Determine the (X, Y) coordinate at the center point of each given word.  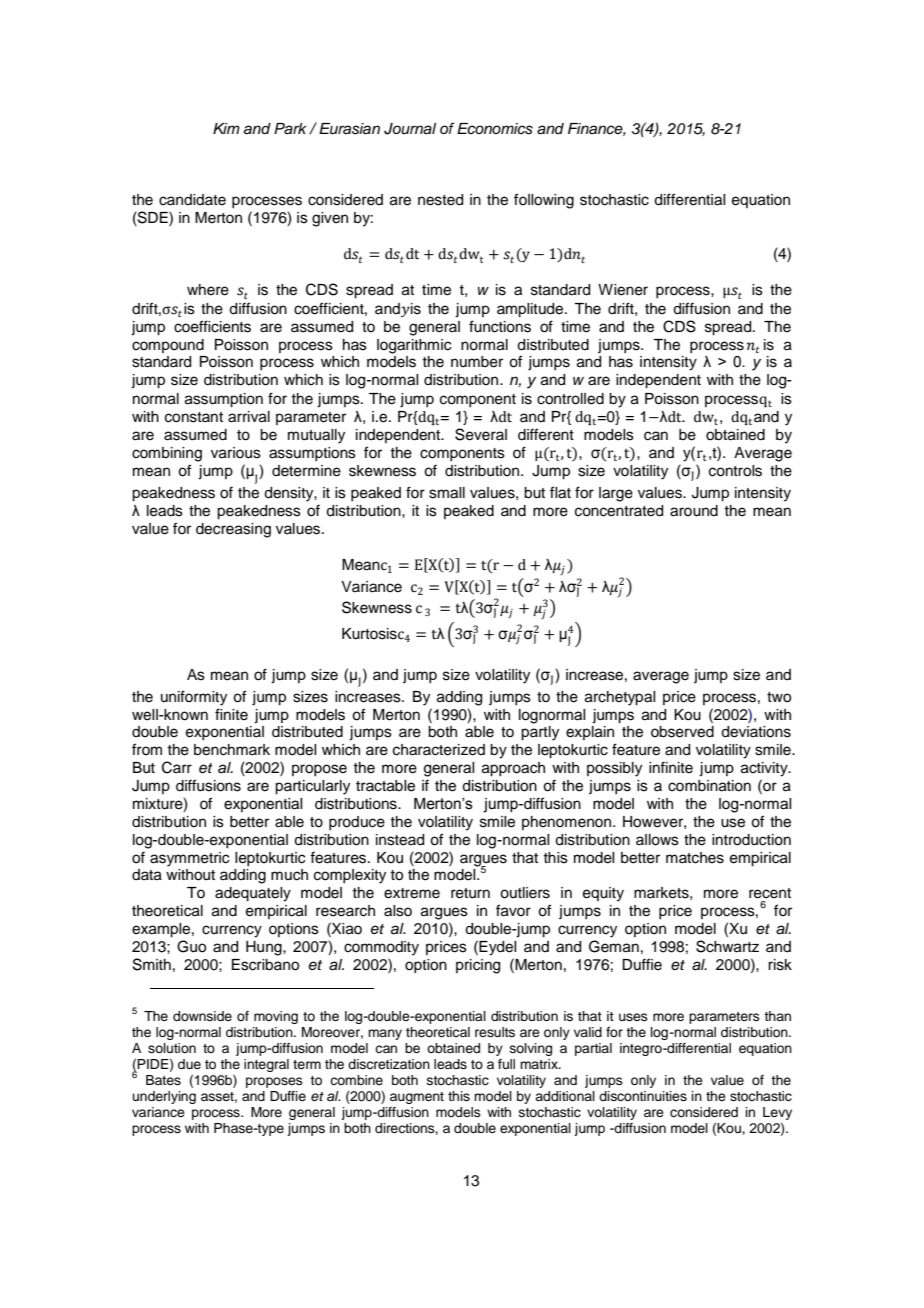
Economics (495, 129)
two (779, 697)
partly (540, 733)
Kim (226, 128)
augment (417, 1098)
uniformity (194, 698)
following (544, 201)
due (189, 1064)
